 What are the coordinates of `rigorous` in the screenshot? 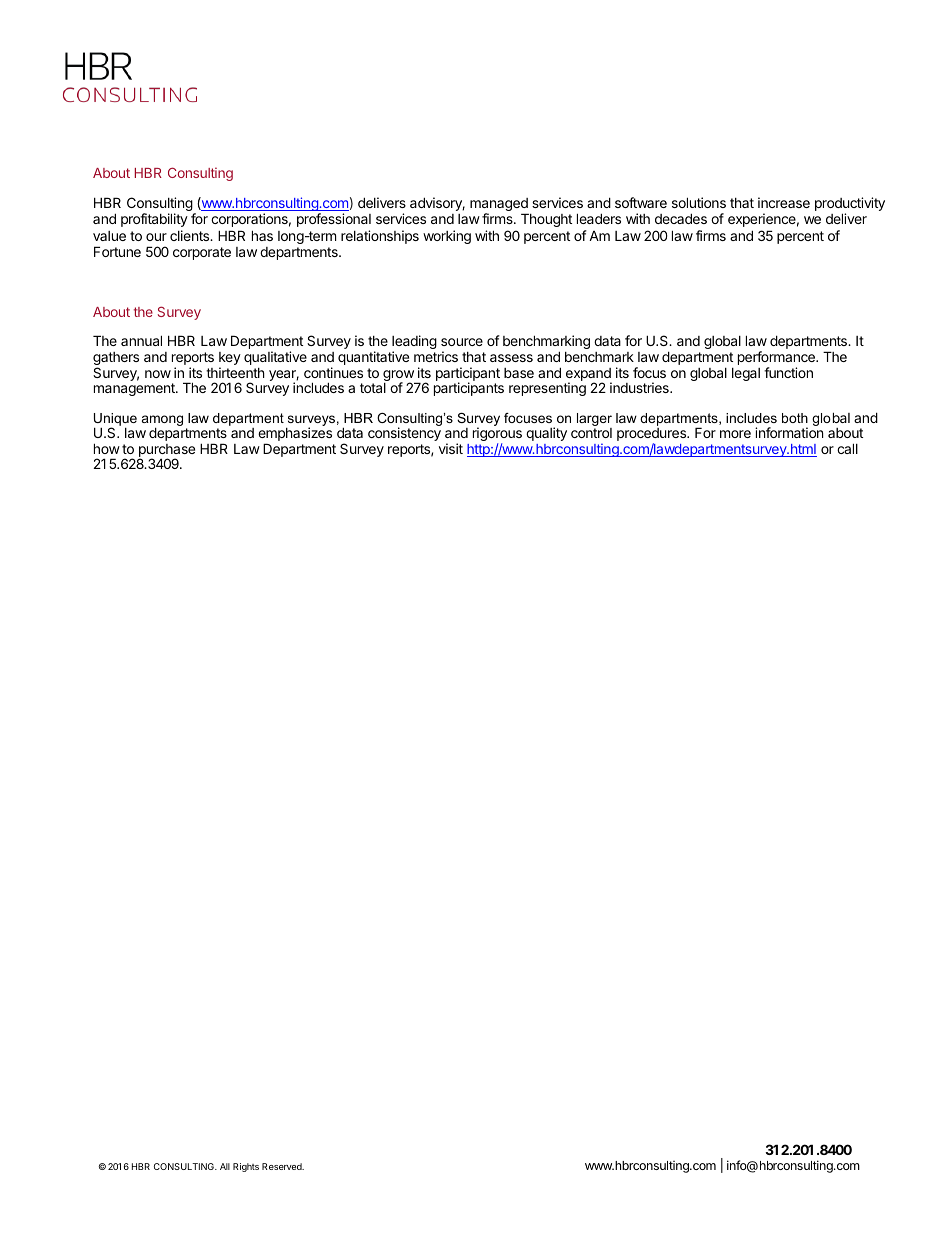 It's located at (497, 435).
